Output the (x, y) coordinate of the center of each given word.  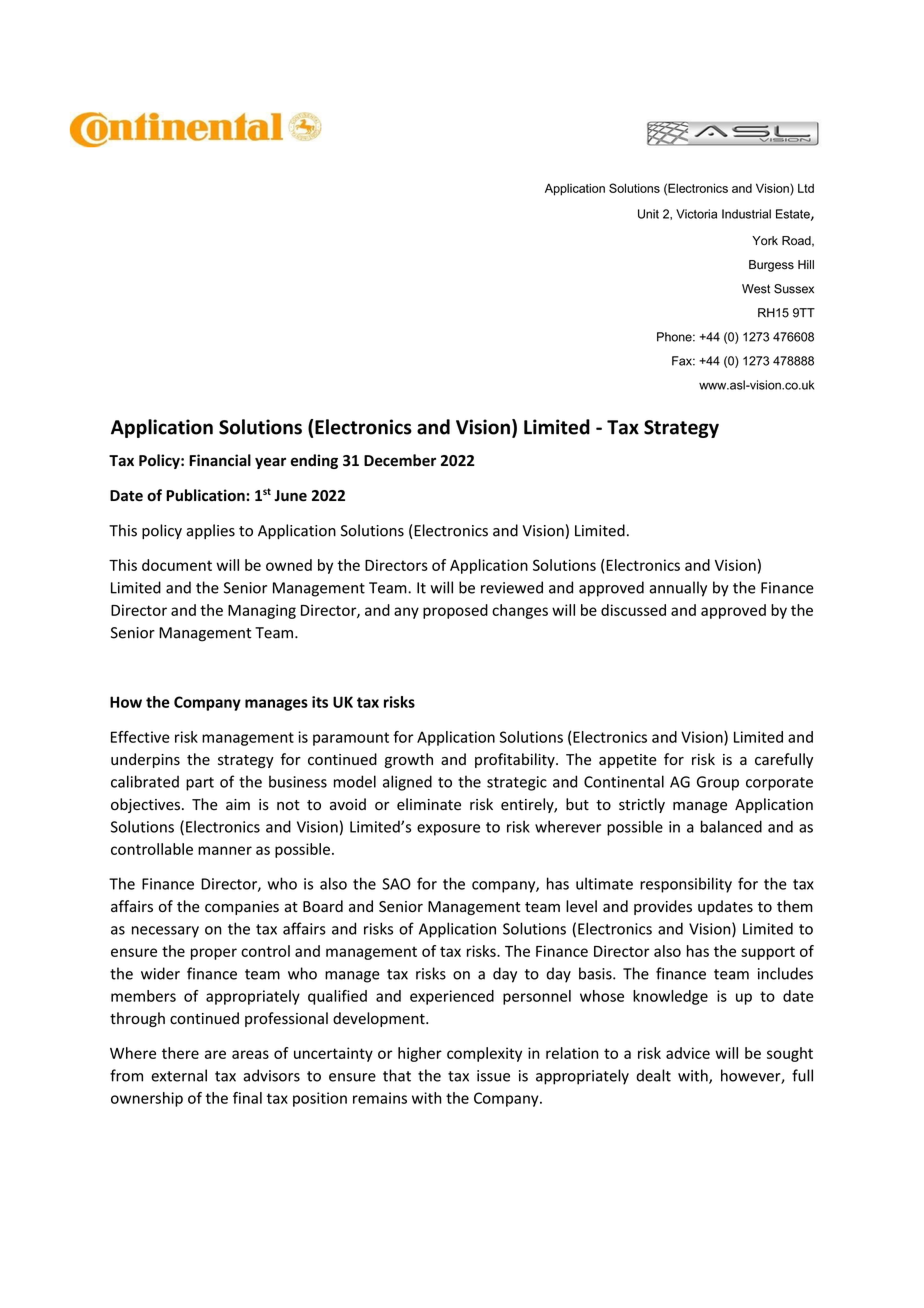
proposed (455, 611)
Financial (220, 460)
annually (678, 589)
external (179, 1075)
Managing (262, 611)
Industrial (746, 214)
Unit (648, 214)
